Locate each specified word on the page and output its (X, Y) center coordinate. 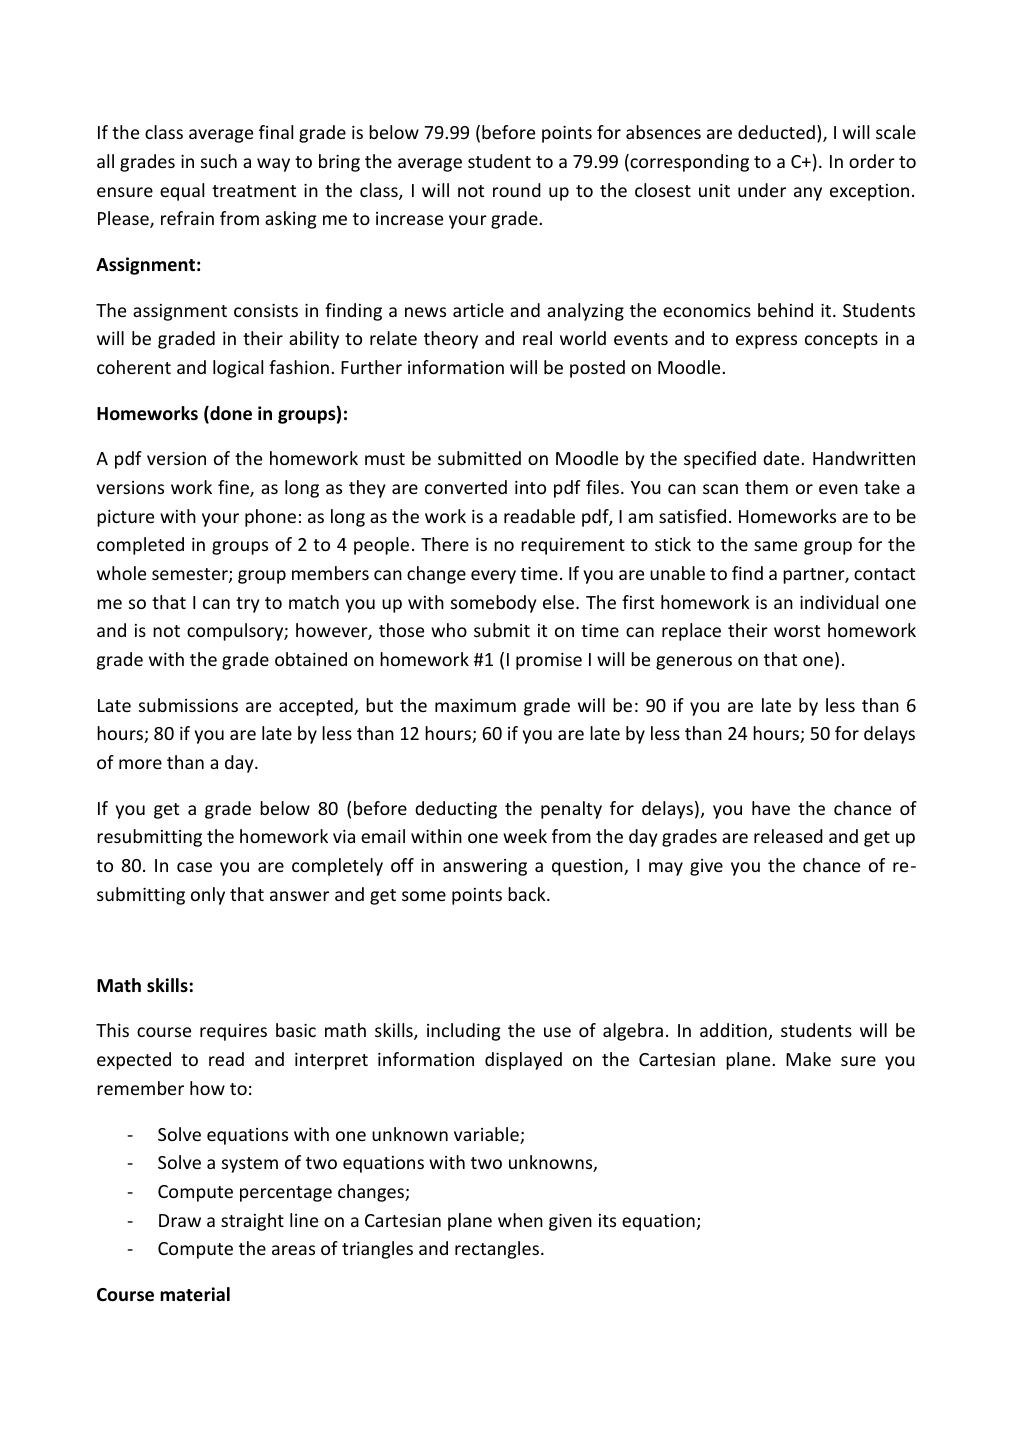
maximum (475, 705)
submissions (188, 705)
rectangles (497, 1250)
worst (797, 631)
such (219, 161)
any (808, 194)
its (607, 1220)
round (517, 190)
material (195, 1294)
